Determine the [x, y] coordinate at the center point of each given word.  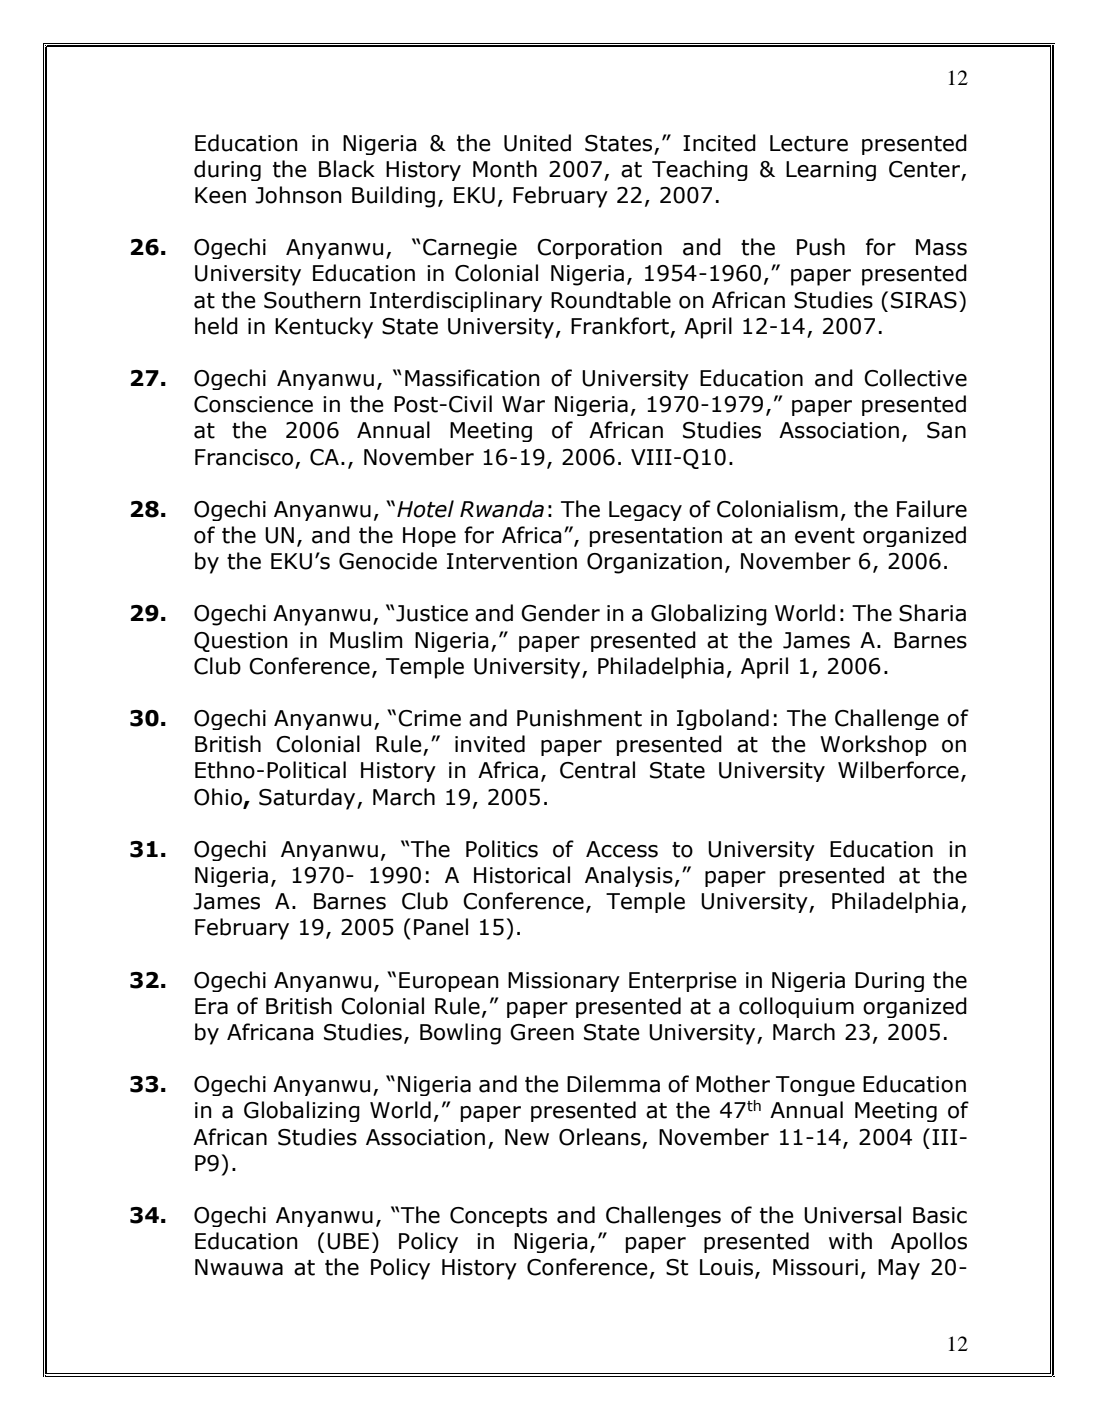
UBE [348, 1241]
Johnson [298, 195]
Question [241, 642]
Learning [831, 171]
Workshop [873, 745]
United [537, 143]
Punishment [579, 718]
